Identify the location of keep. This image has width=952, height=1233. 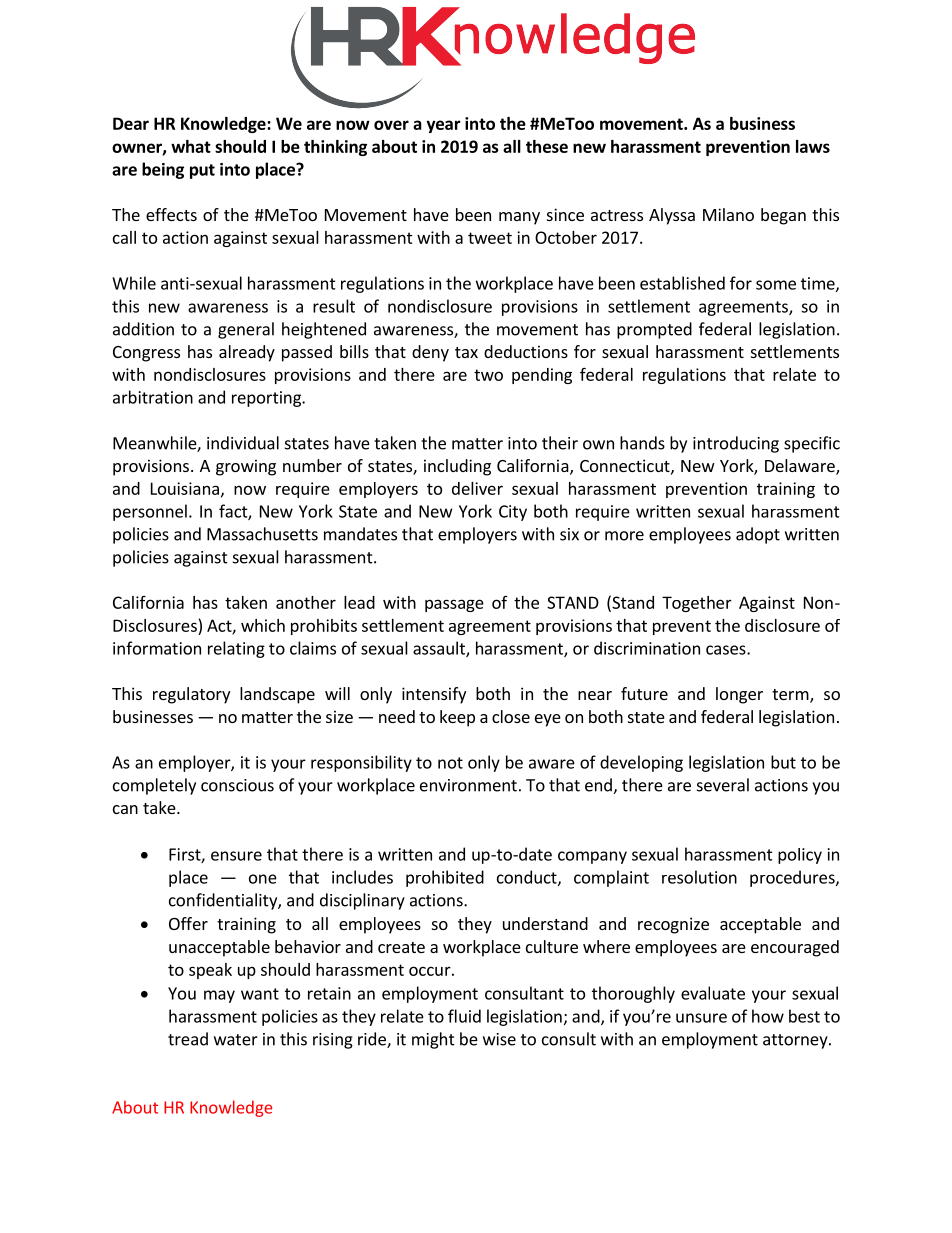
(457, 718).
